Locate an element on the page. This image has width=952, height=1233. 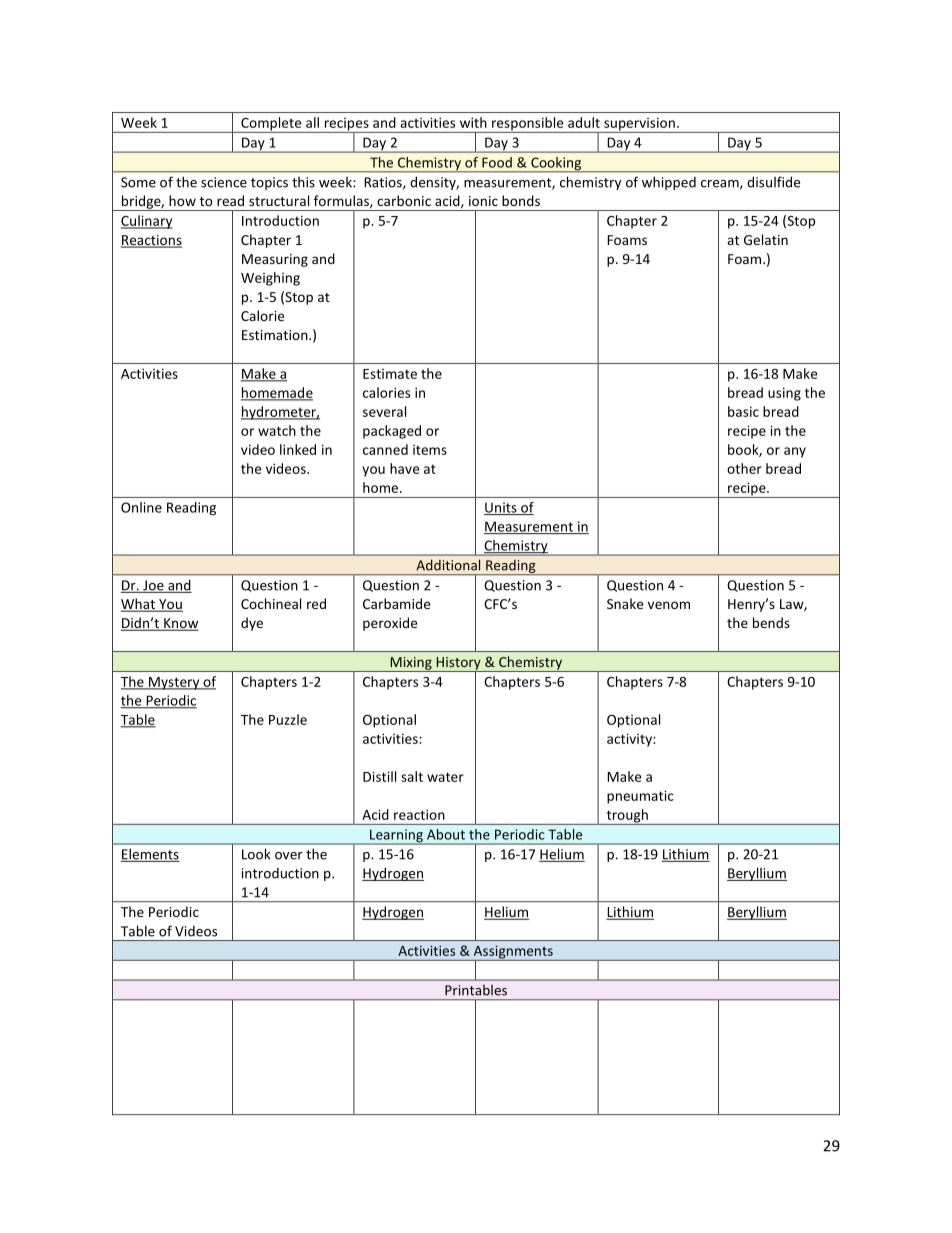
science is located at coordinates (224, 182).
